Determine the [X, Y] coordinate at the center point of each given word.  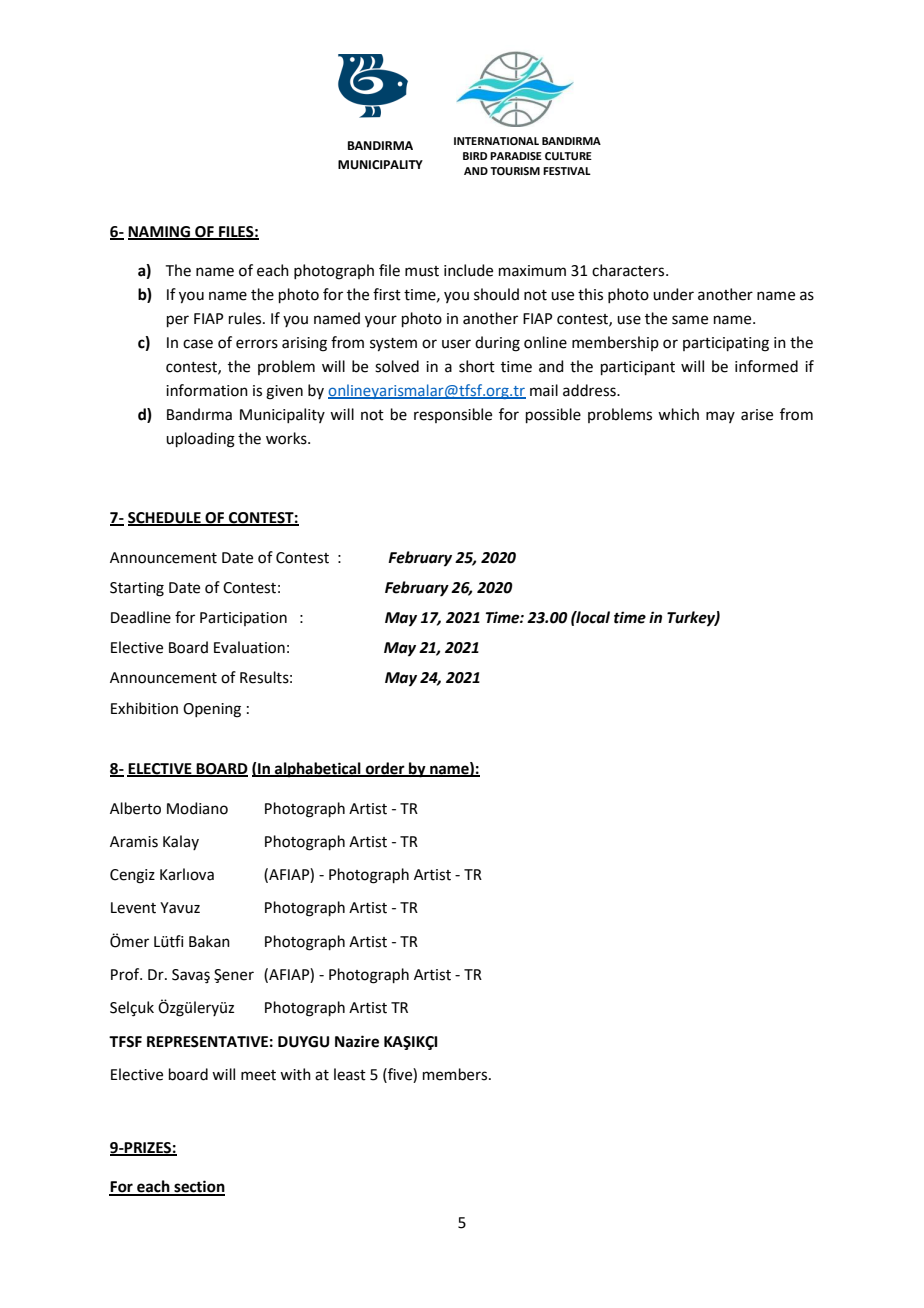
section [198, 1187]
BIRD [475, 156]
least [350, 1074]
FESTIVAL [567, 171]
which [678, 414]
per [178, 321]
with [295, 1074]
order [385, 769]
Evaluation [249, 647]
